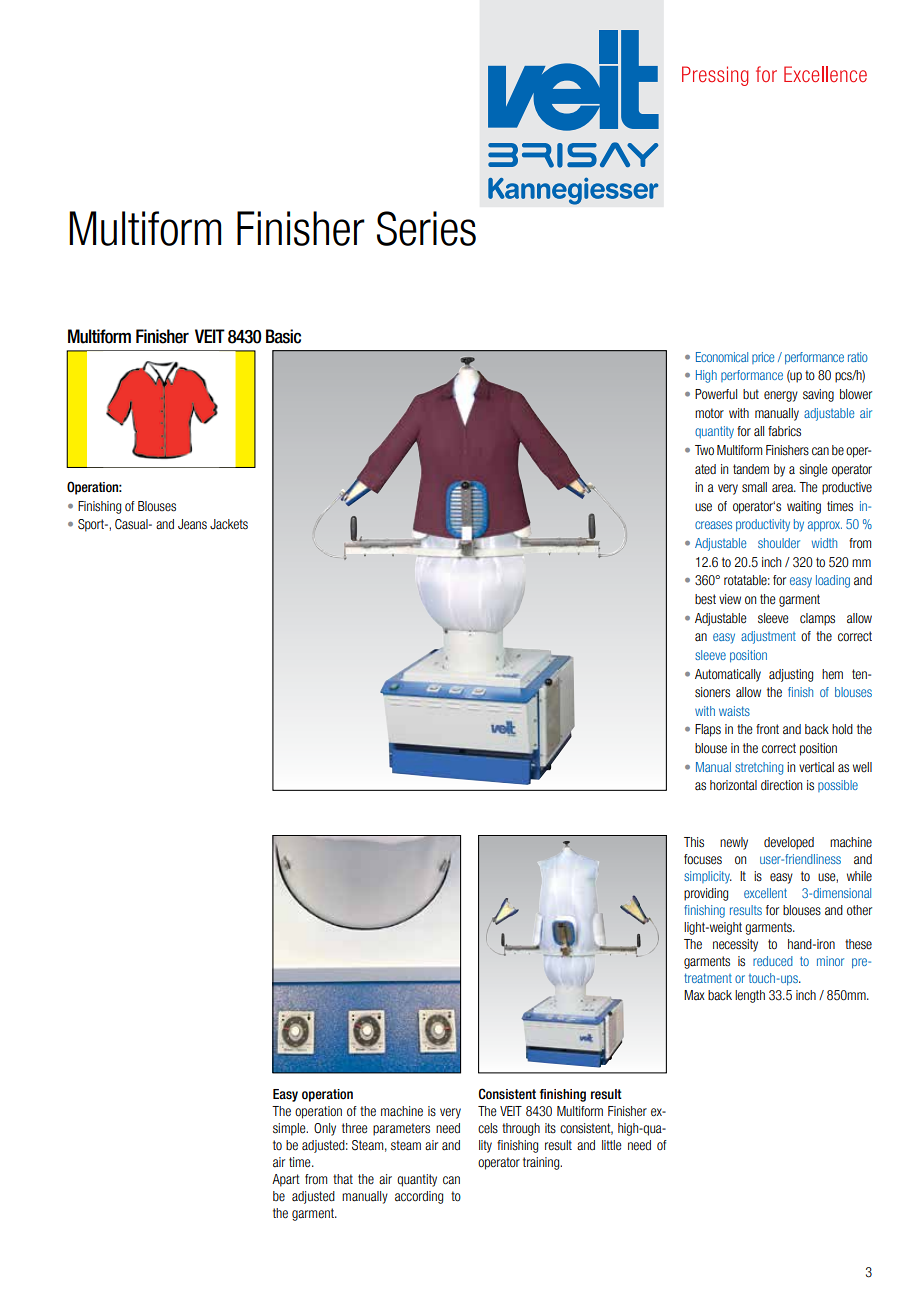  I want to click on little, so click(612, 1145).
